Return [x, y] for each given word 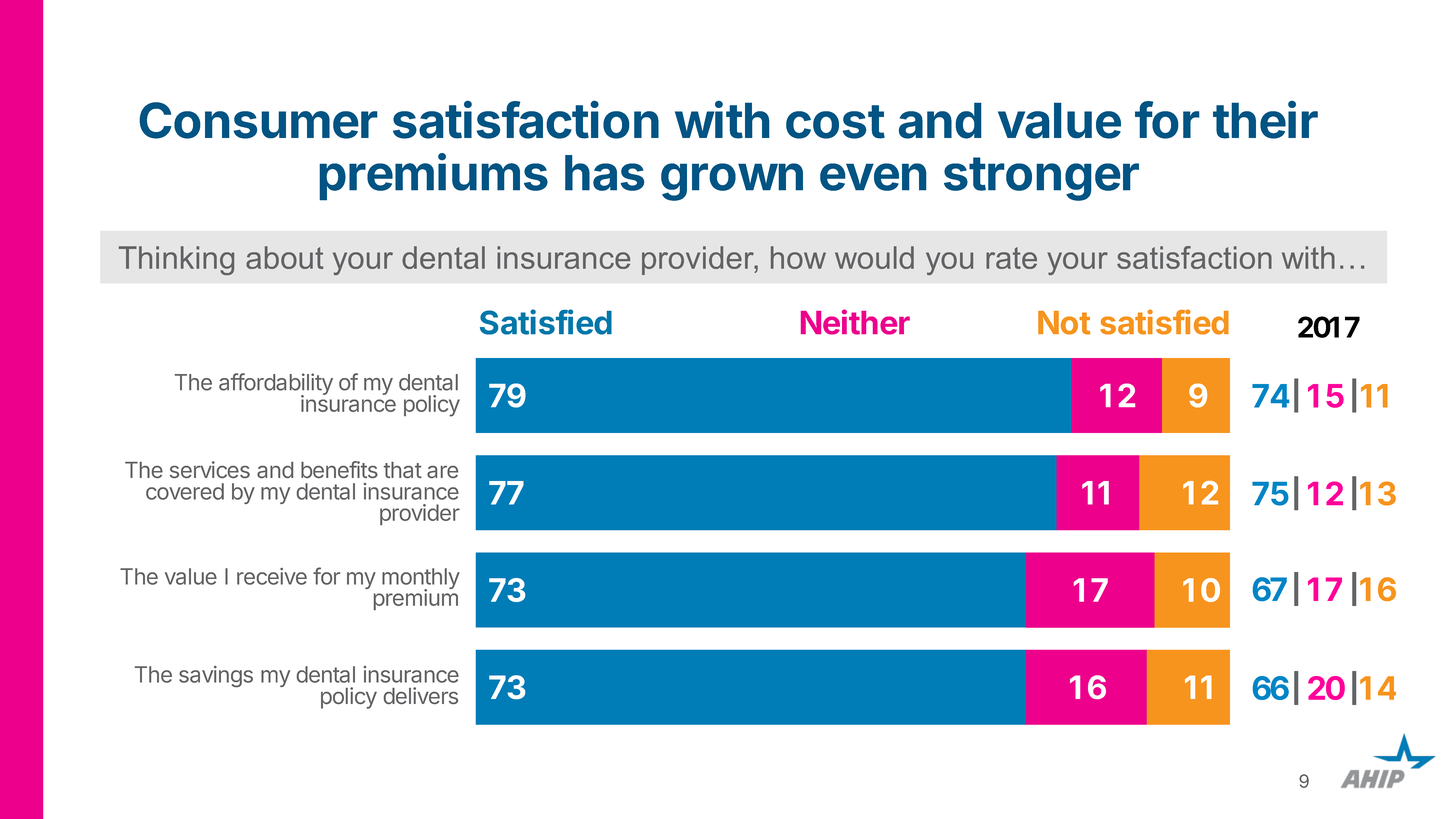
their [1265, 120]
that [403, 470]
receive [272, 576]
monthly [421, 580]
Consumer [258, 120]
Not [1064, 323]
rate [1011, 258]
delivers [421, 695]
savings [216, 676]
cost [835, 122]
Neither [855, 322]
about [284, 257]
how [798, 257]
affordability [276, 385]
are [442, 472]
